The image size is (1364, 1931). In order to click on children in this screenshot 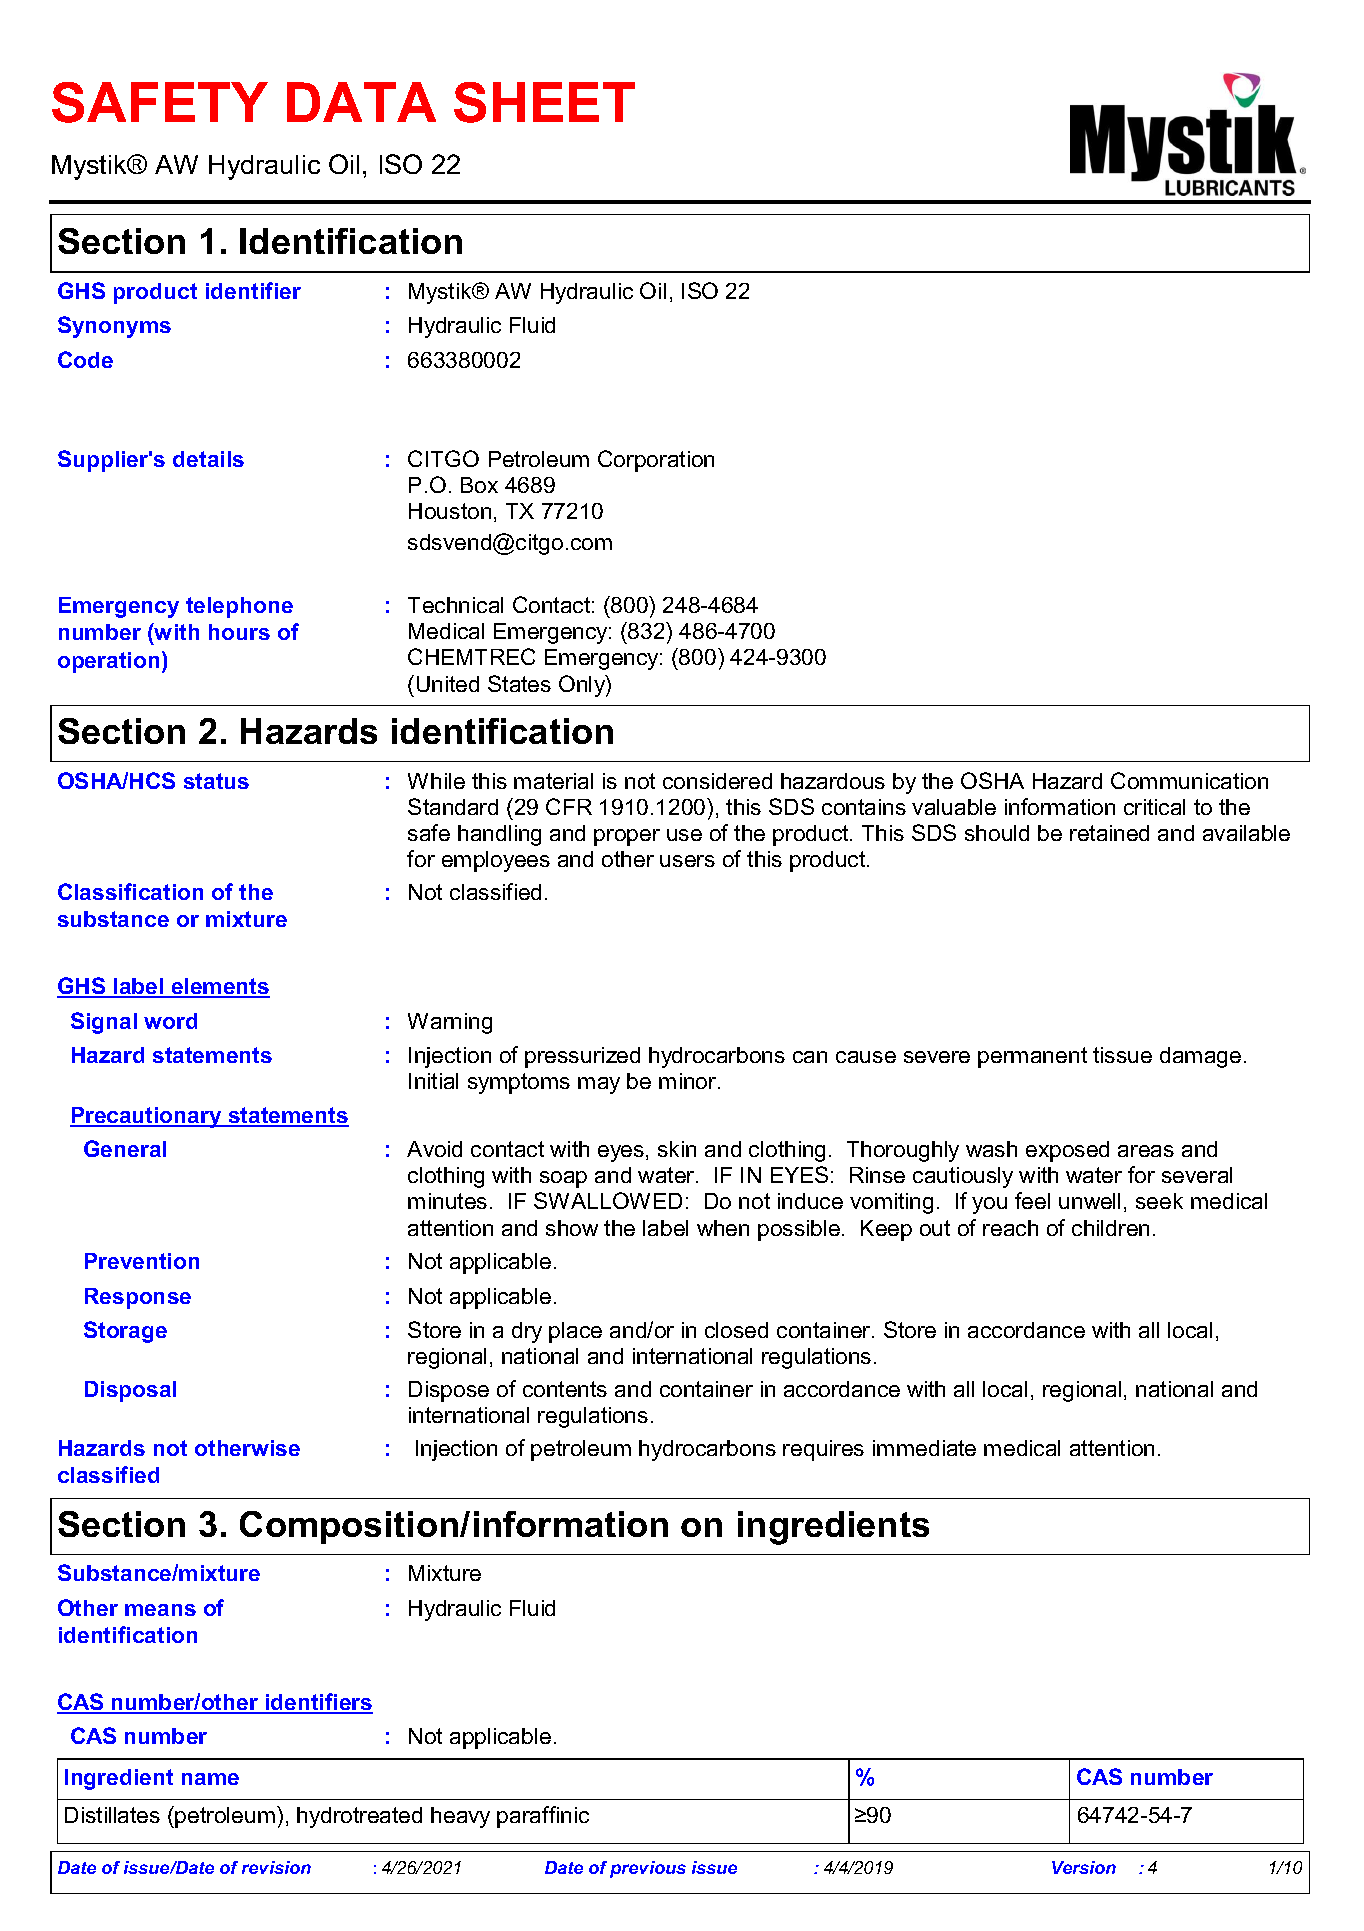, I will do `click(1110, 1228)`.
